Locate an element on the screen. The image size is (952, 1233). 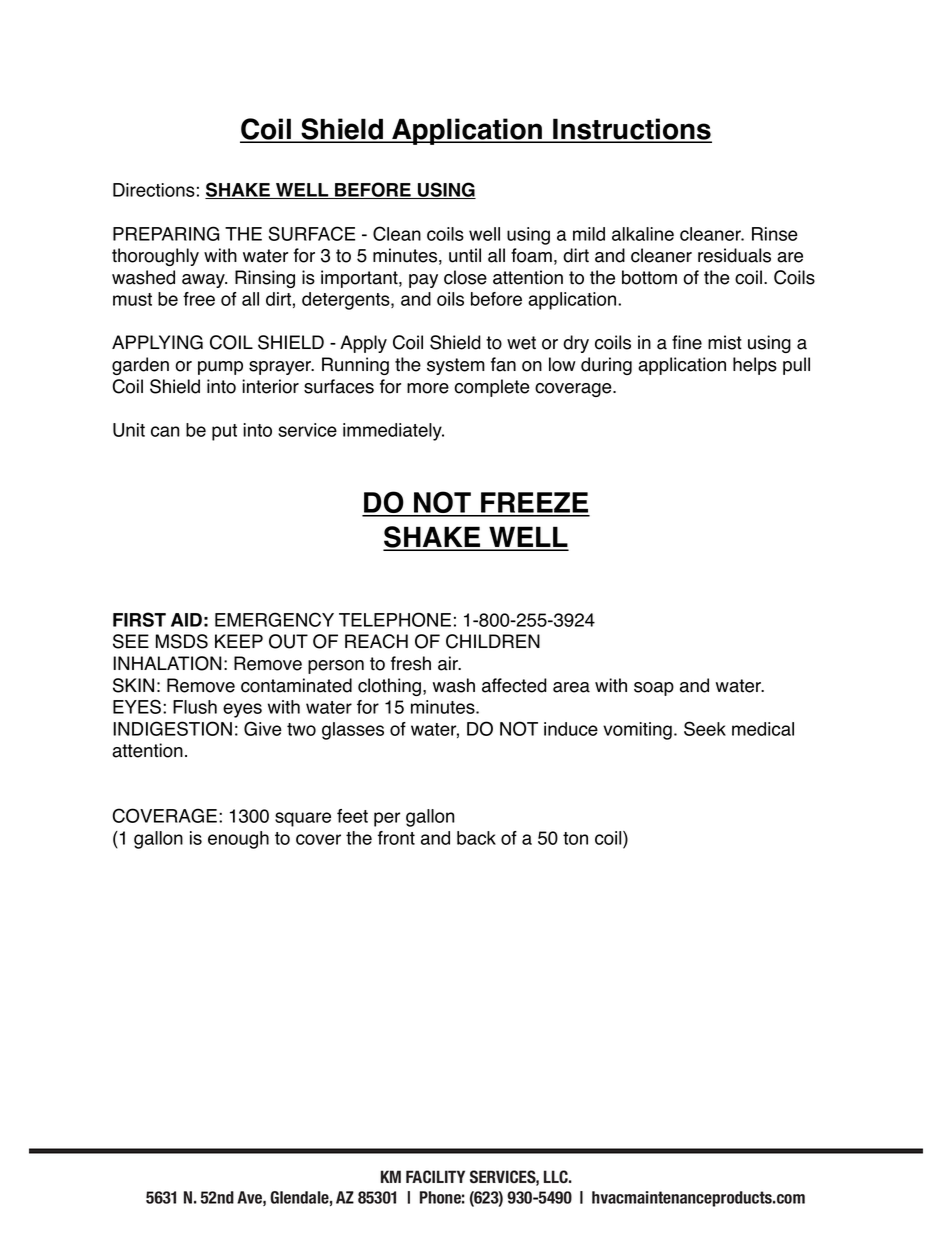
front is located at coordinates (396, 838).
